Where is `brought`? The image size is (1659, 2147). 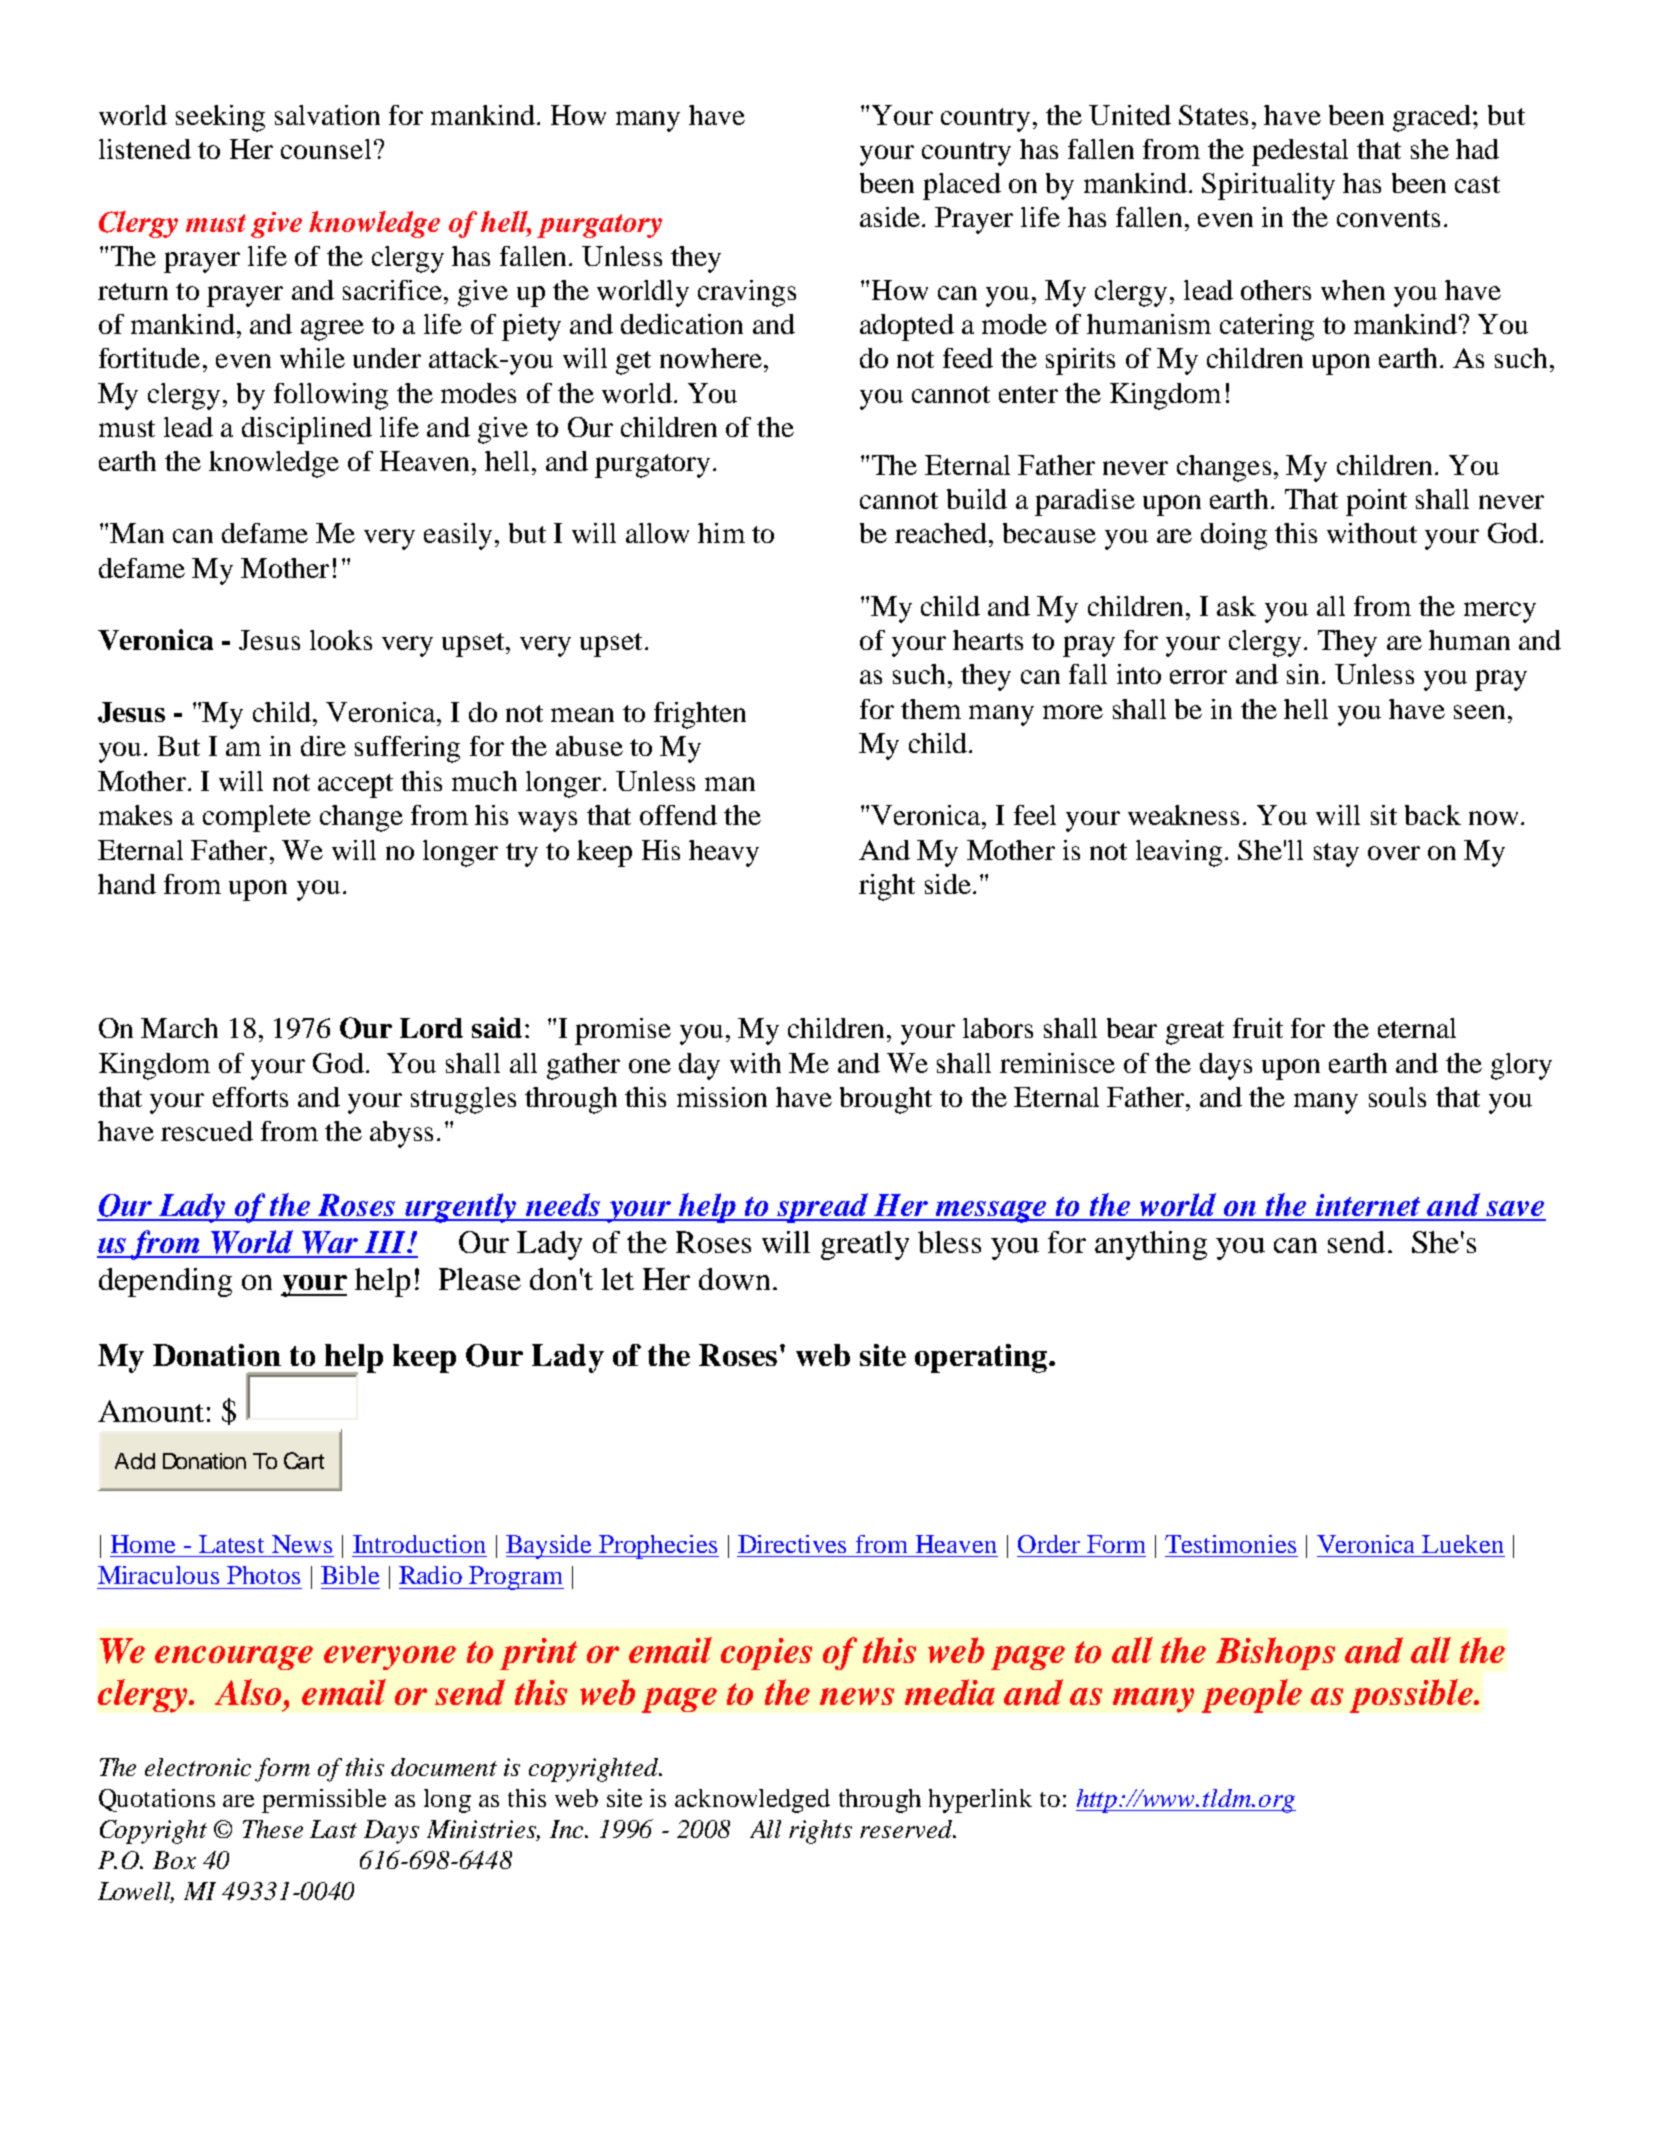 brought is located at coordinates (886, 1100).
